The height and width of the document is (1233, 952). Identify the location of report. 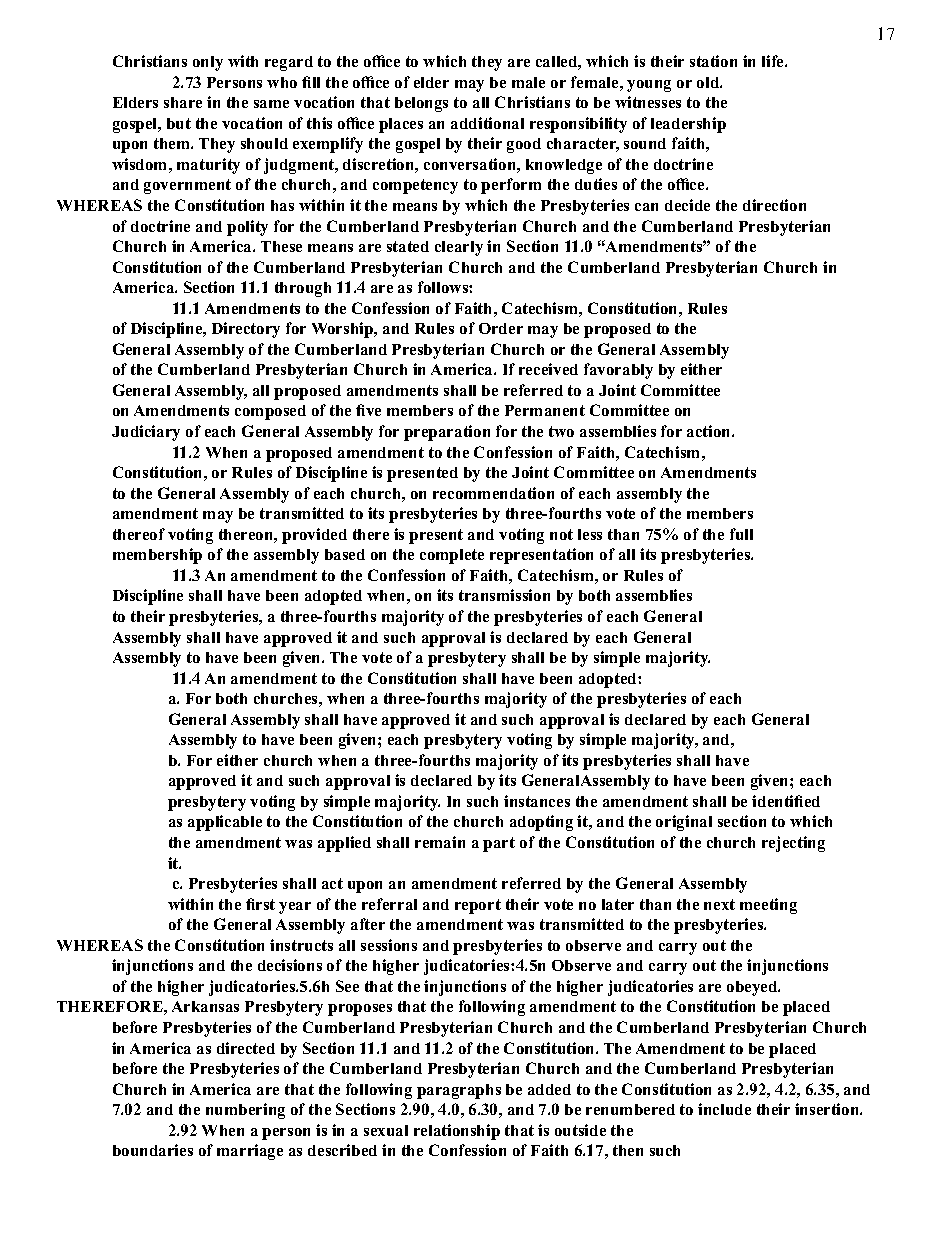
(478, 906).
